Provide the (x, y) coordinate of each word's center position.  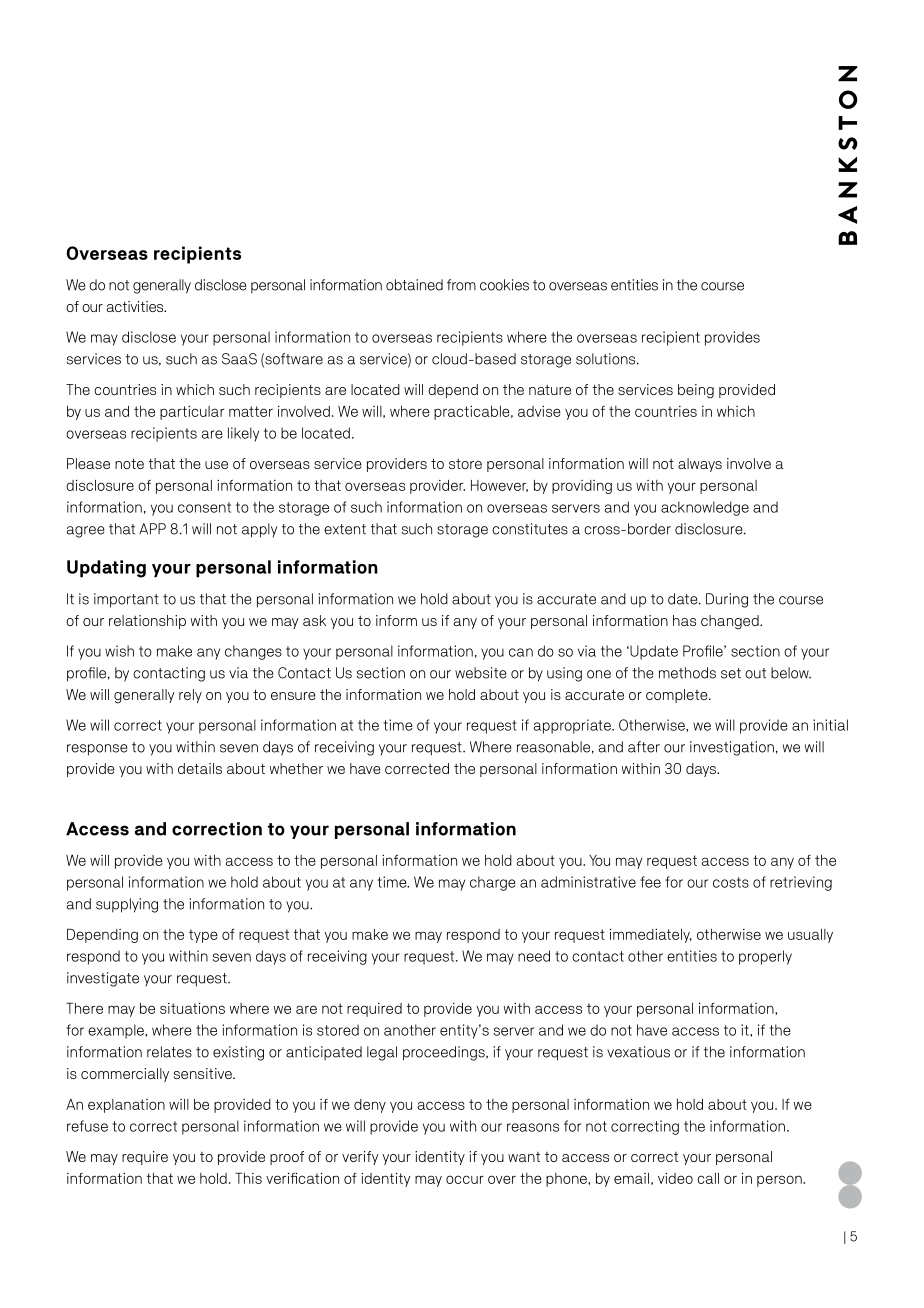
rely (190, 696)
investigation (732, 748)
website (480, 673)
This (248, 1178)
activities (136, 306)
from (461, 285)
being (696, 391)
